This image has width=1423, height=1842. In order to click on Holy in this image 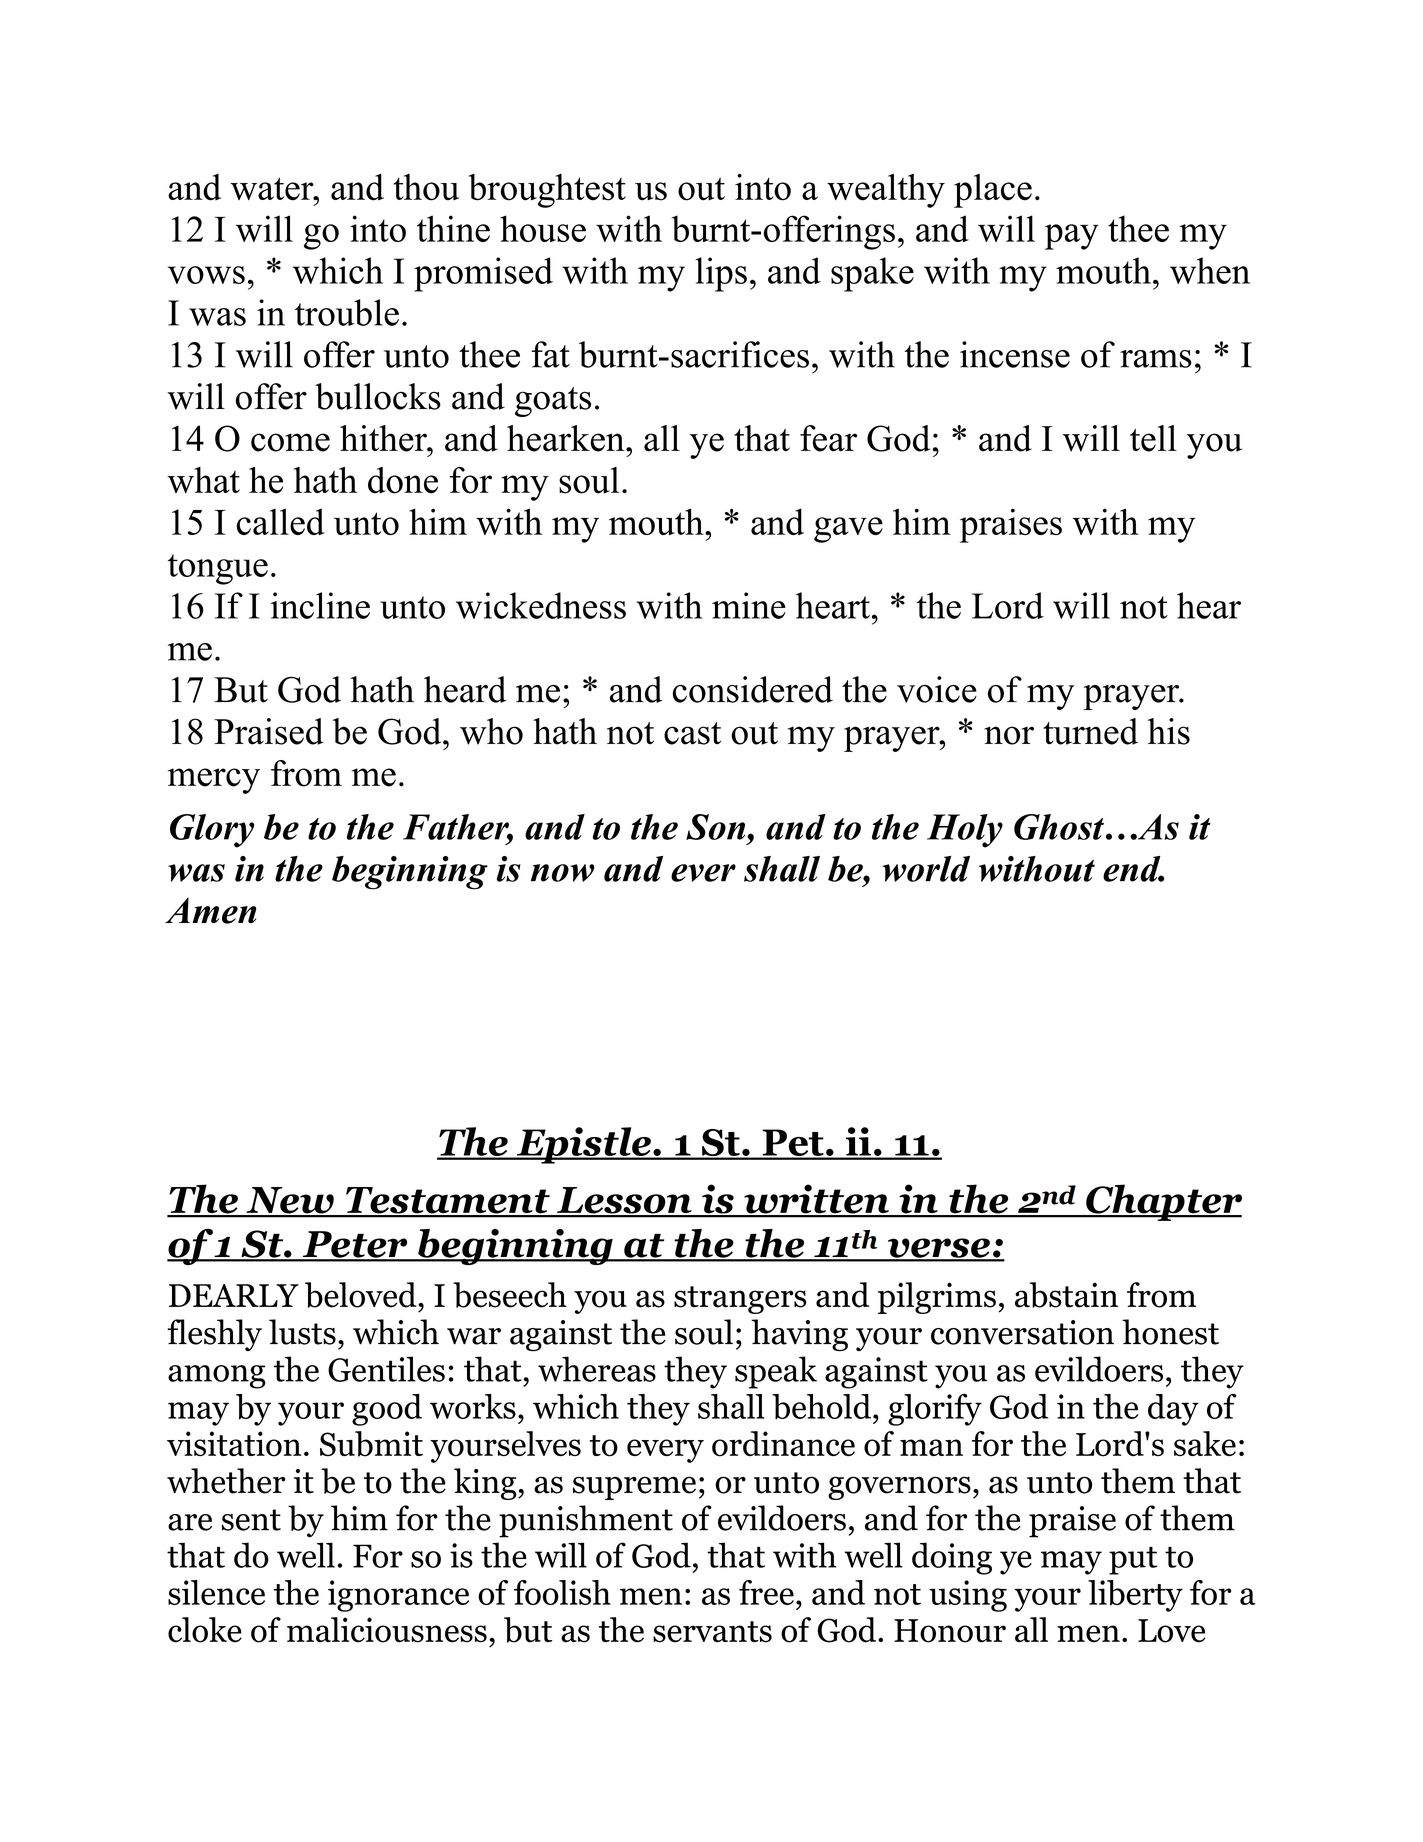, I will do `click(965, 831)`.
